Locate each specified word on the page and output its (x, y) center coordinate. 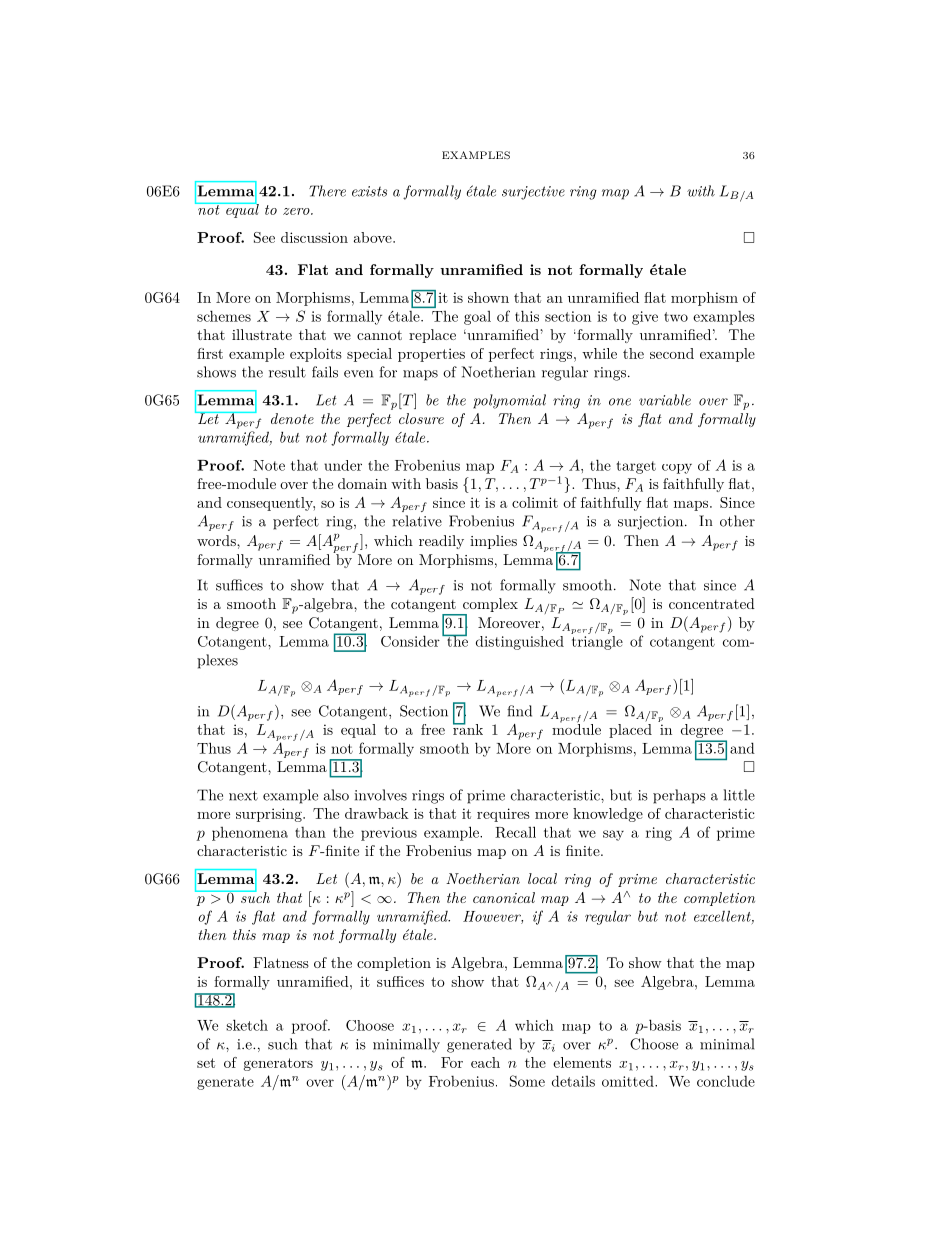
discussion (314, 237)
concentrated (712, 603)
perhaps (679, 796)
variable (665, 400)
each (485, 1062)
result (287, 372)
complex (490, 605)
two (676, 317)
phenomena (250, 834)
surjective (533, 193)
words (217, 540)
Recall (515, 832)
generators (278, 1064)
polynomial (509, 401)
